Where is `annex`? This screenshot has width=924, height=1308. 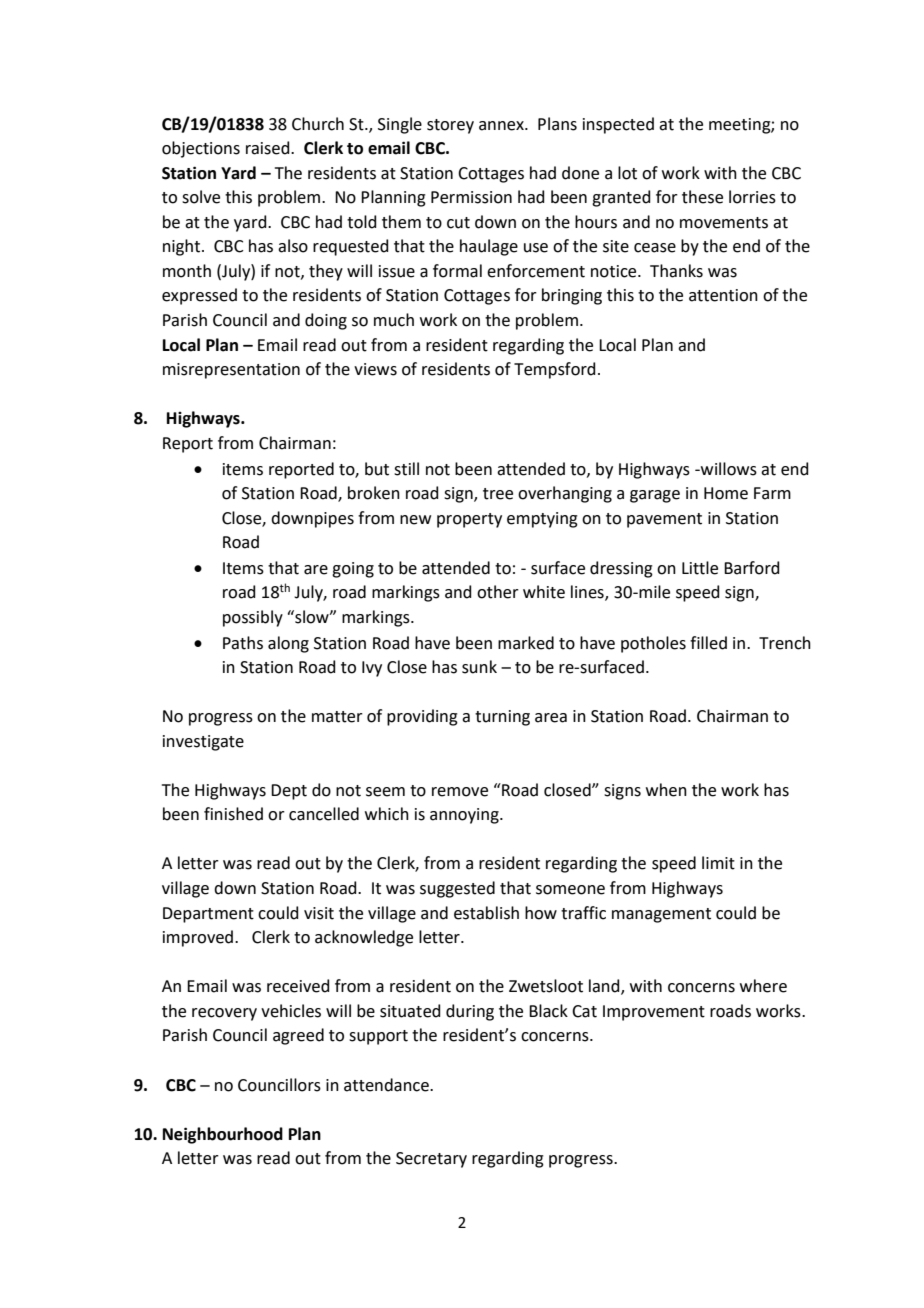 annex is located at coordinates (502, 126).
